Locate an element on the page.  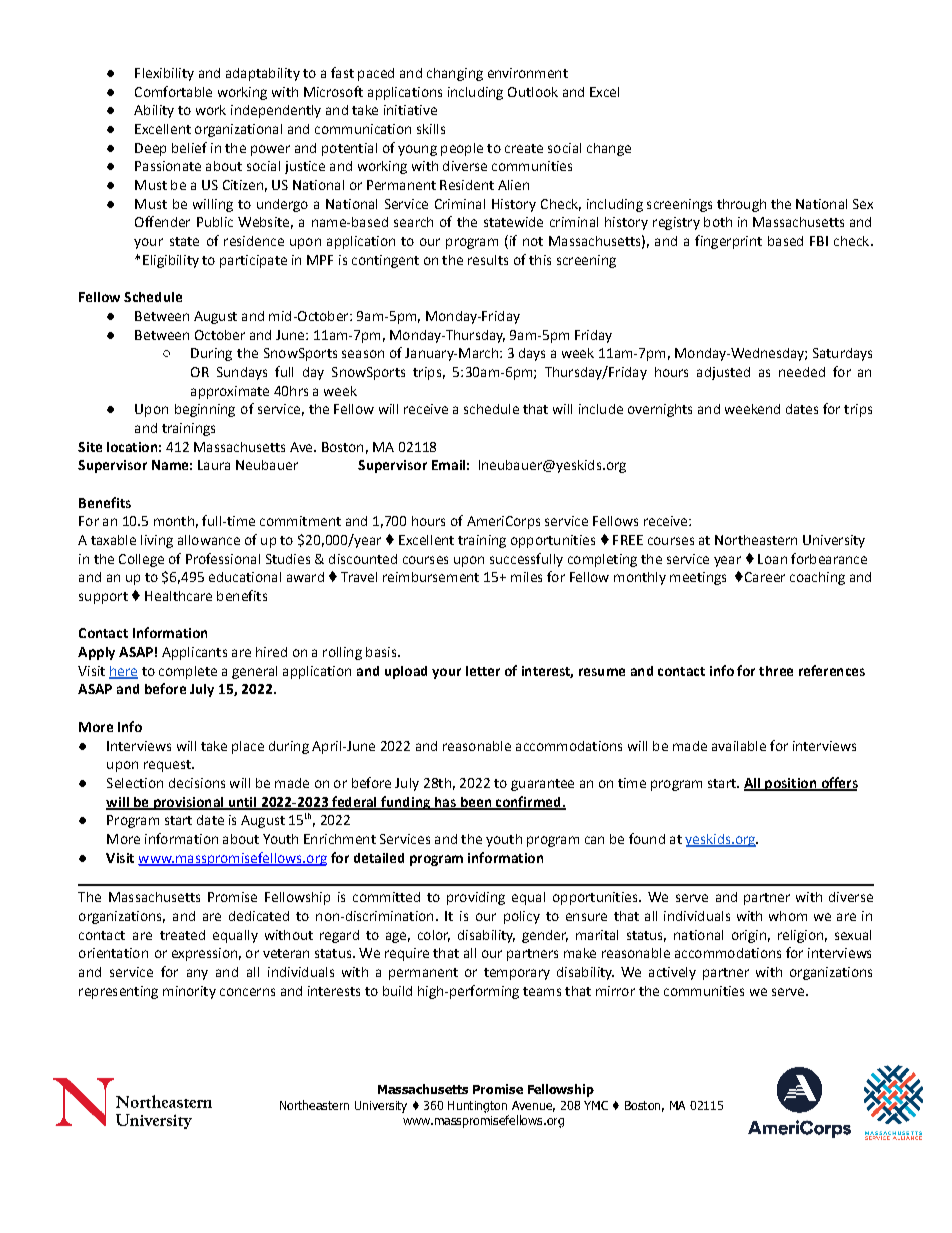
reimbursement is located at coordinates (431, 577).
